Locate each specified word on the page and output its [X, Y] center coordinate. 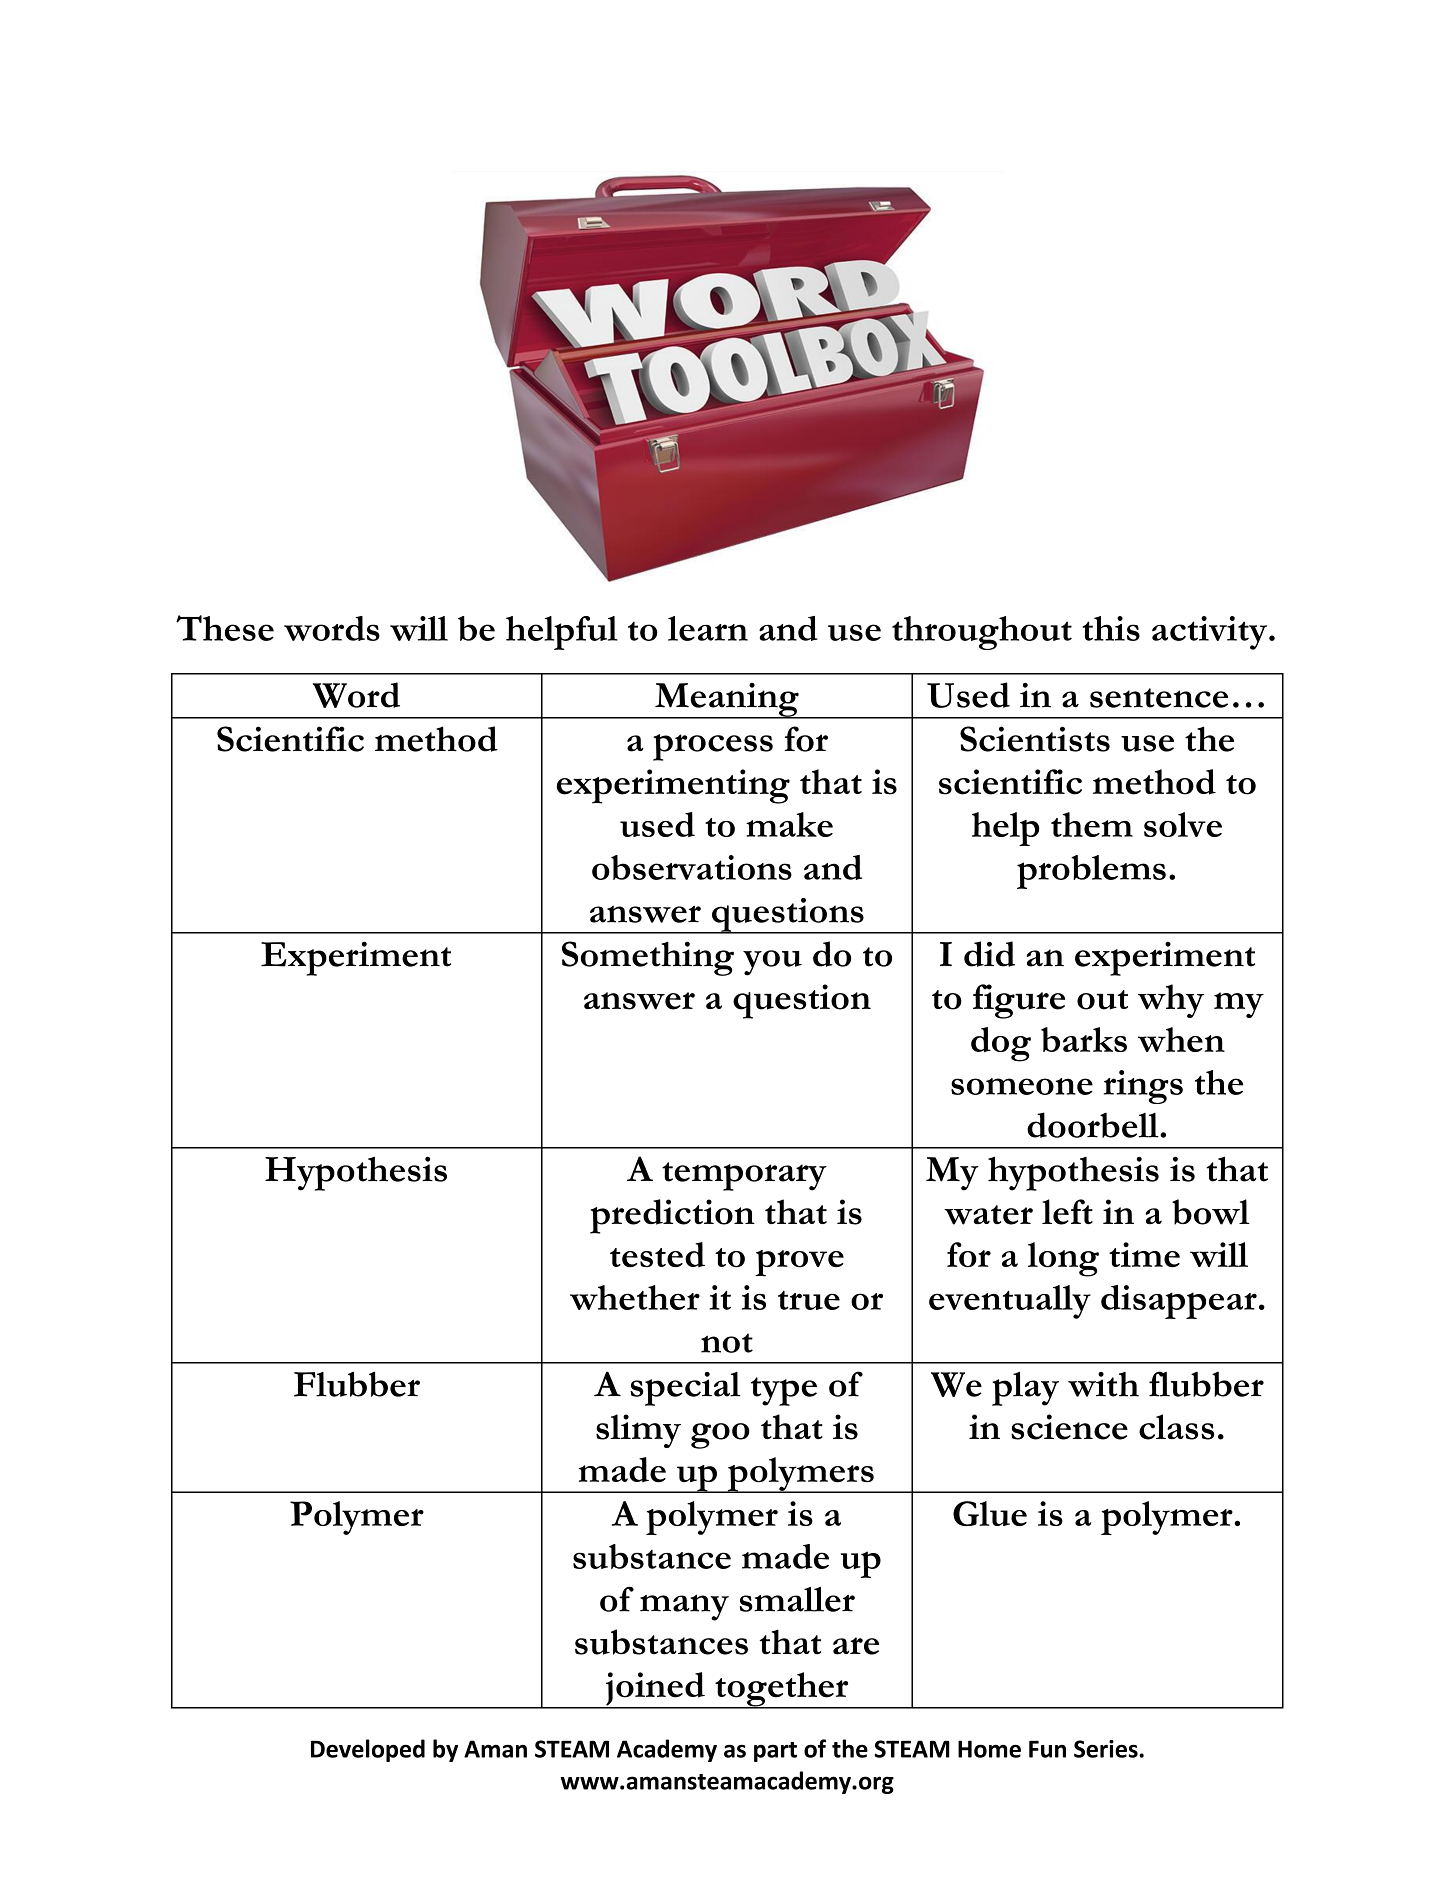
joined [655, 1690]
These [225, 628]
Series [1107, 1749]
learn [708, 628]
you [772, 963]
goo [720, 1436]
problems [1091, 872]
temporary [744, 1176]
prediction [672, 1216]
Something [648, 958]
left [1067, 1212]
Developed [368, 1750]
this [1111, 628]
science [1069, 1427]
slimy [638, 1431]
